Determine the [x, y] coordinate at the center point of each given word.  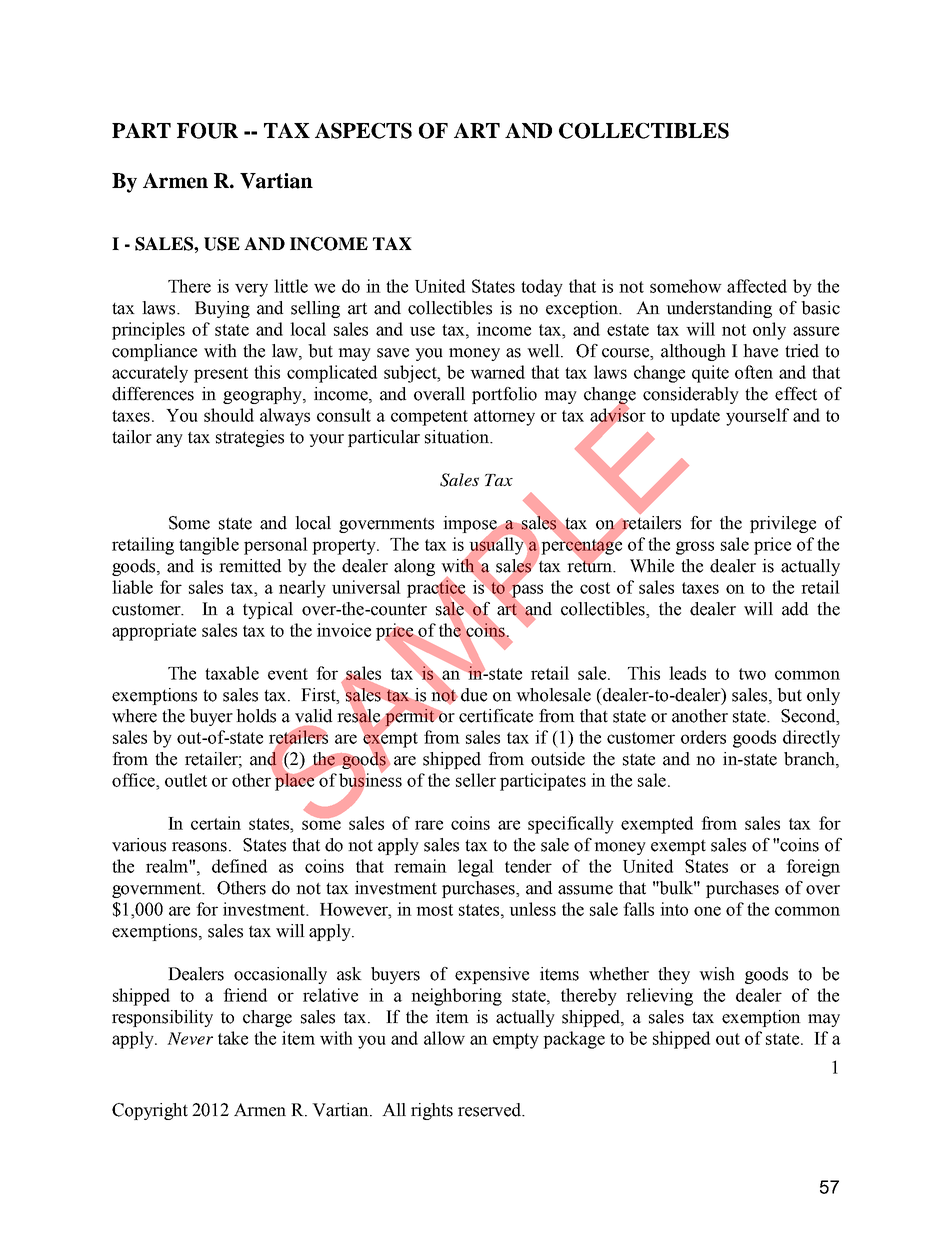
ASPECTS [363, 131]
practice [437, 589]
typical [268, 610]
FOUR [207, 131]
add [795, 609]
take [233, 1038]
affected [757, 286]
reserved [491, 1110]
